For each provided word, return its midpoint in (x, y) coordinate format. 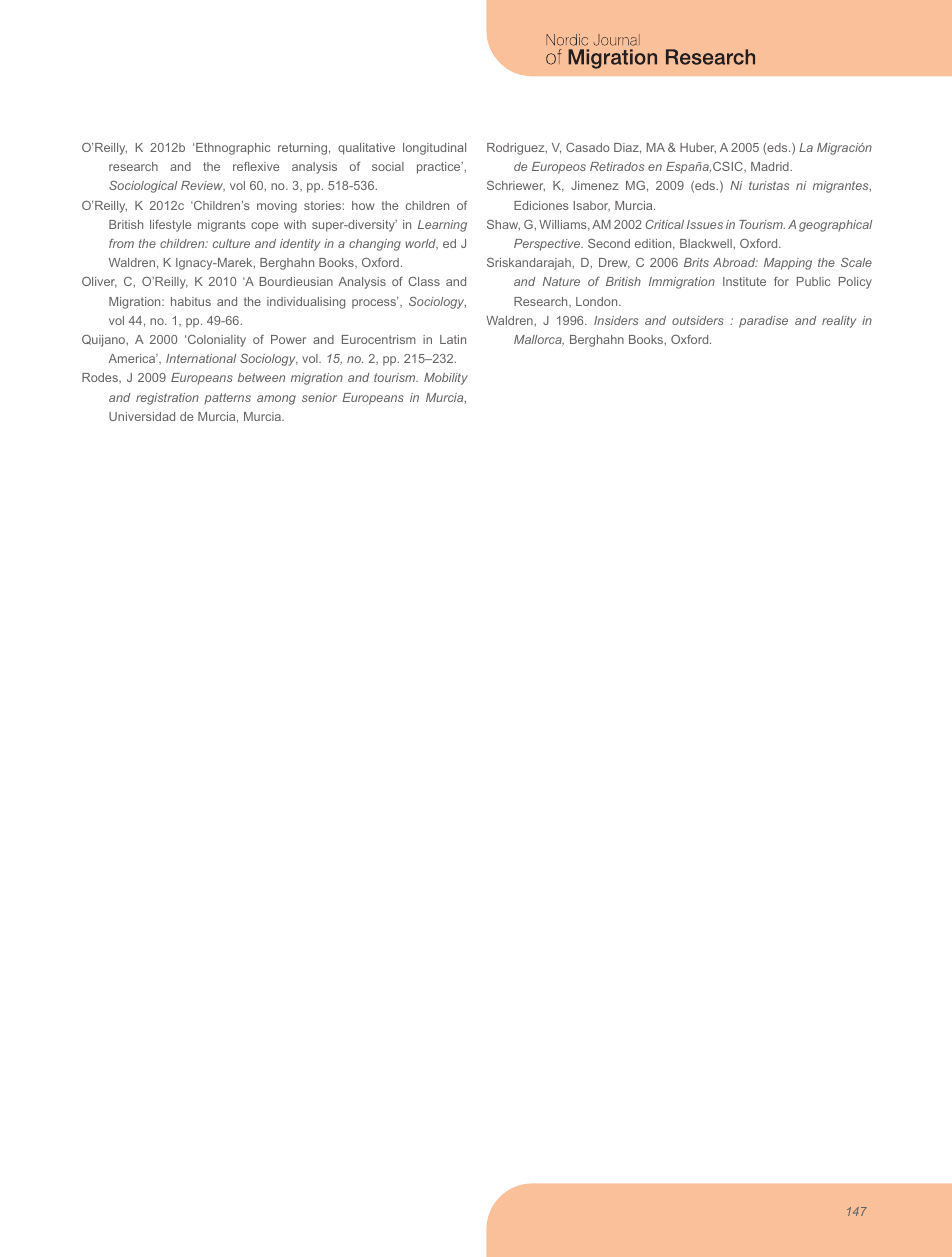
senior (319, 397)
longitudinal (434, 149)
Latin (453, 339)
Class (424, 281)
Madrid (771, 166)
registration (167, 399)
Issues (705, 224)
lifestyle (170, 226)
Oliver (99, 282)
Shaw (503, 225)
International (201, 358)
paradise (763, 322)
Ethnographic (233, 149)
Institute (744, 281)
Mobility (446, 379)
